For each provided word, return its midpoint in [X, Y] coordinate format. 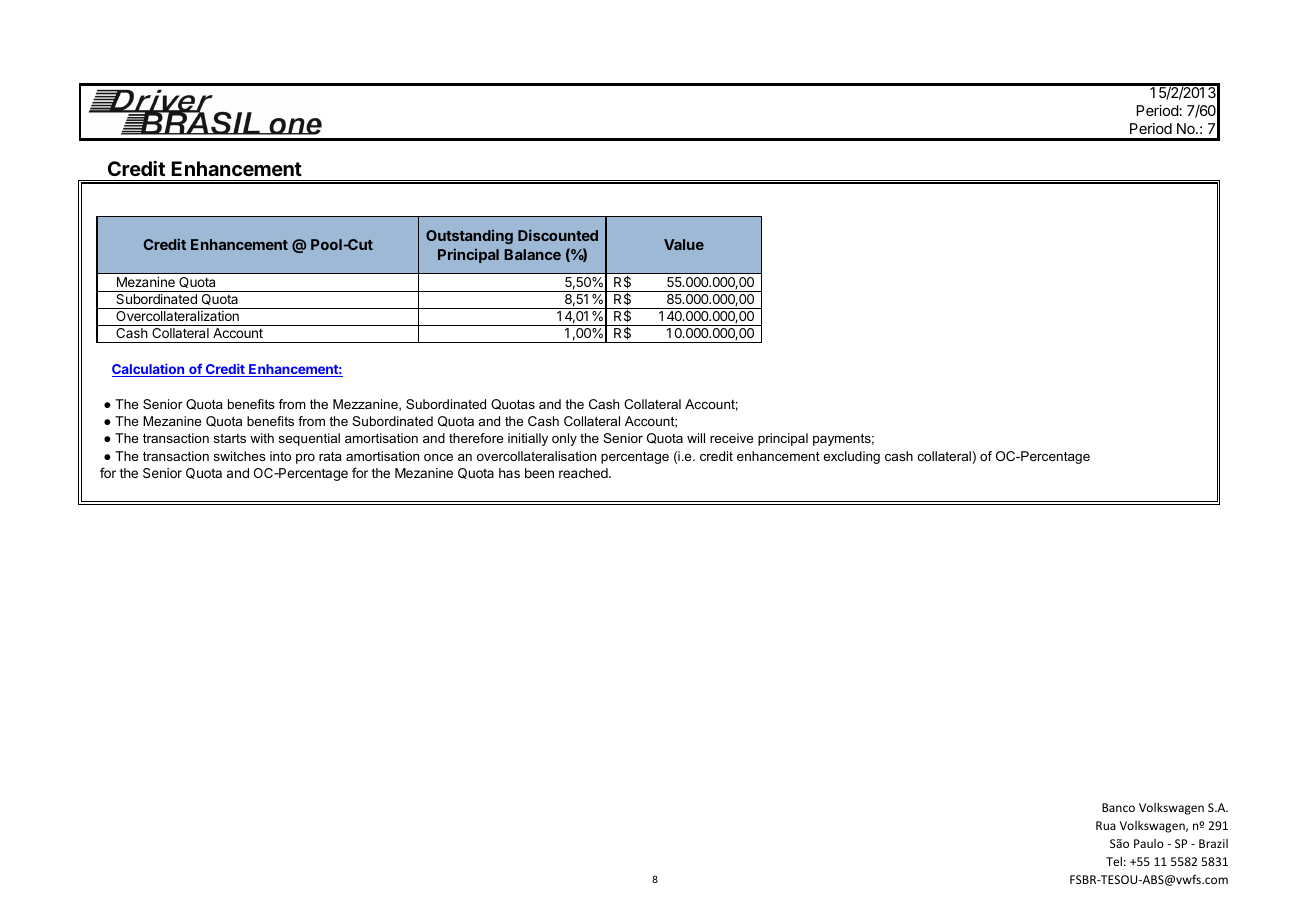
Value [684, 244]
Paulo [1149, 843]
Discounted [558, 235]
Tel [1114, 861]
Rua [1106, 825]
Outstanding [469, 237]
